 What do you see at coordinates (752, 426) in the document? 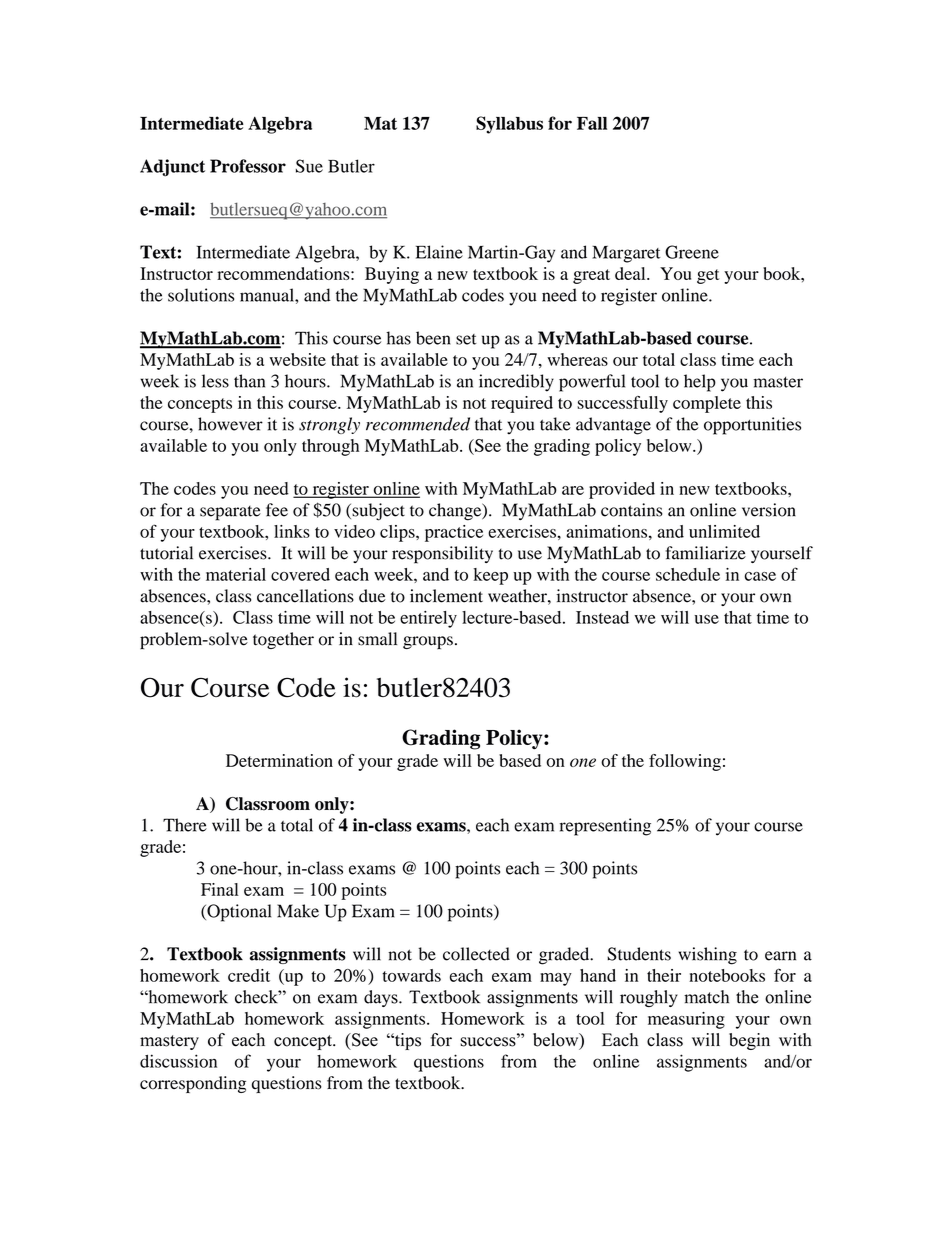
I see `opportunities` at bounding box center [752, 426].
